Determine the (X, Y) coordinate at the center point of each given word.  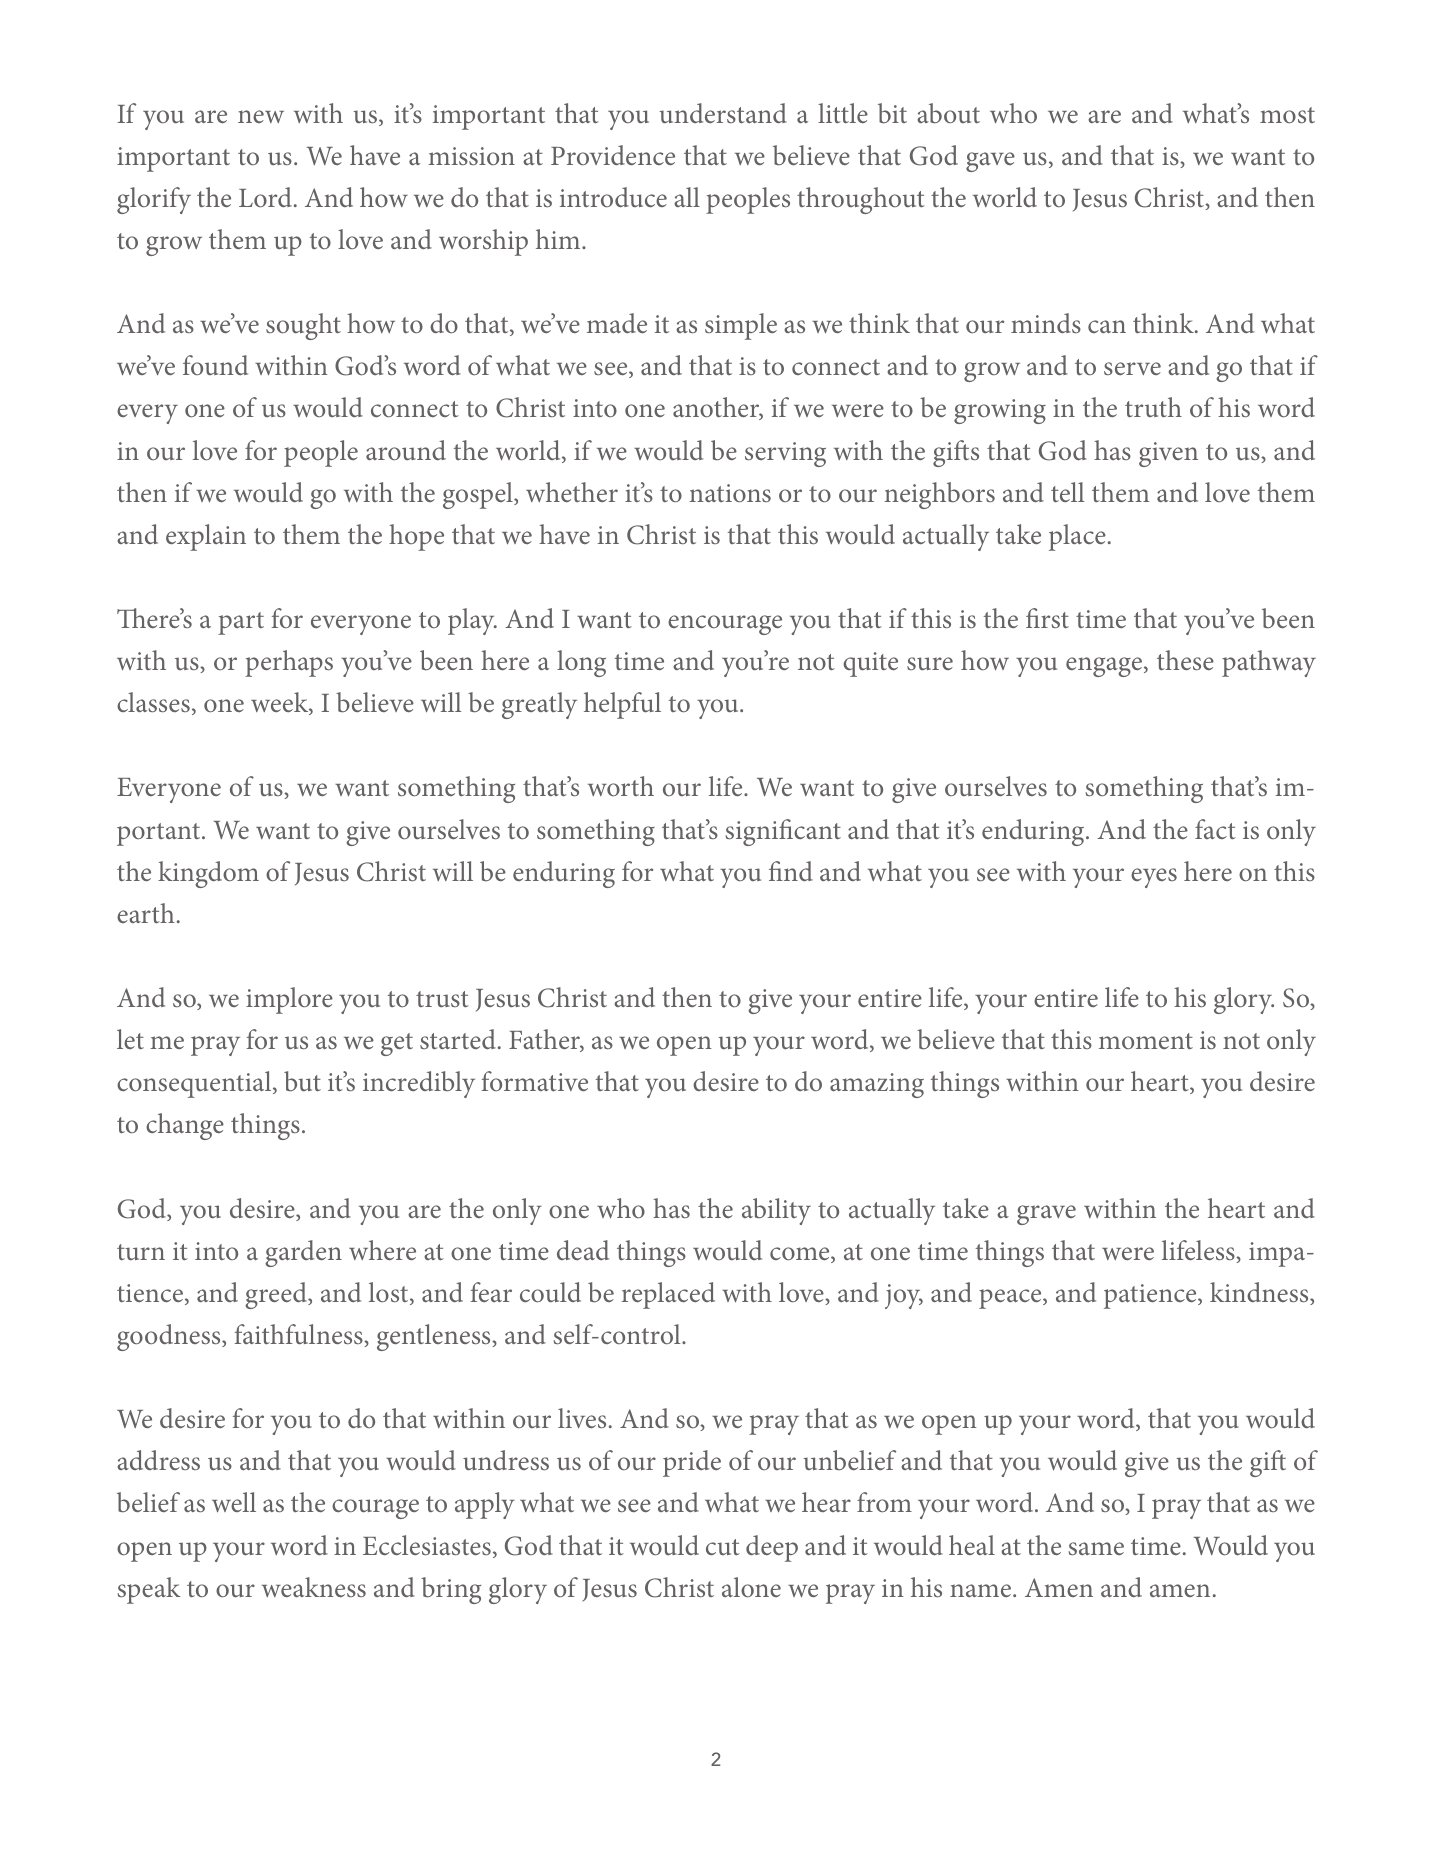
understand (723, 113)
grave (1046, 1215)
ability (776, 1211)
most (1287, 115)
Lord (265, 197)
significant (783, 832)
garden (303, 1253)
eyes (1154, 878)
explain (206, 537)
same (1096, 1548)
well (234, 1502)
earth (146, 913)
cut (723, 1547)
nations (730, 493)
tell (1068, 492)
